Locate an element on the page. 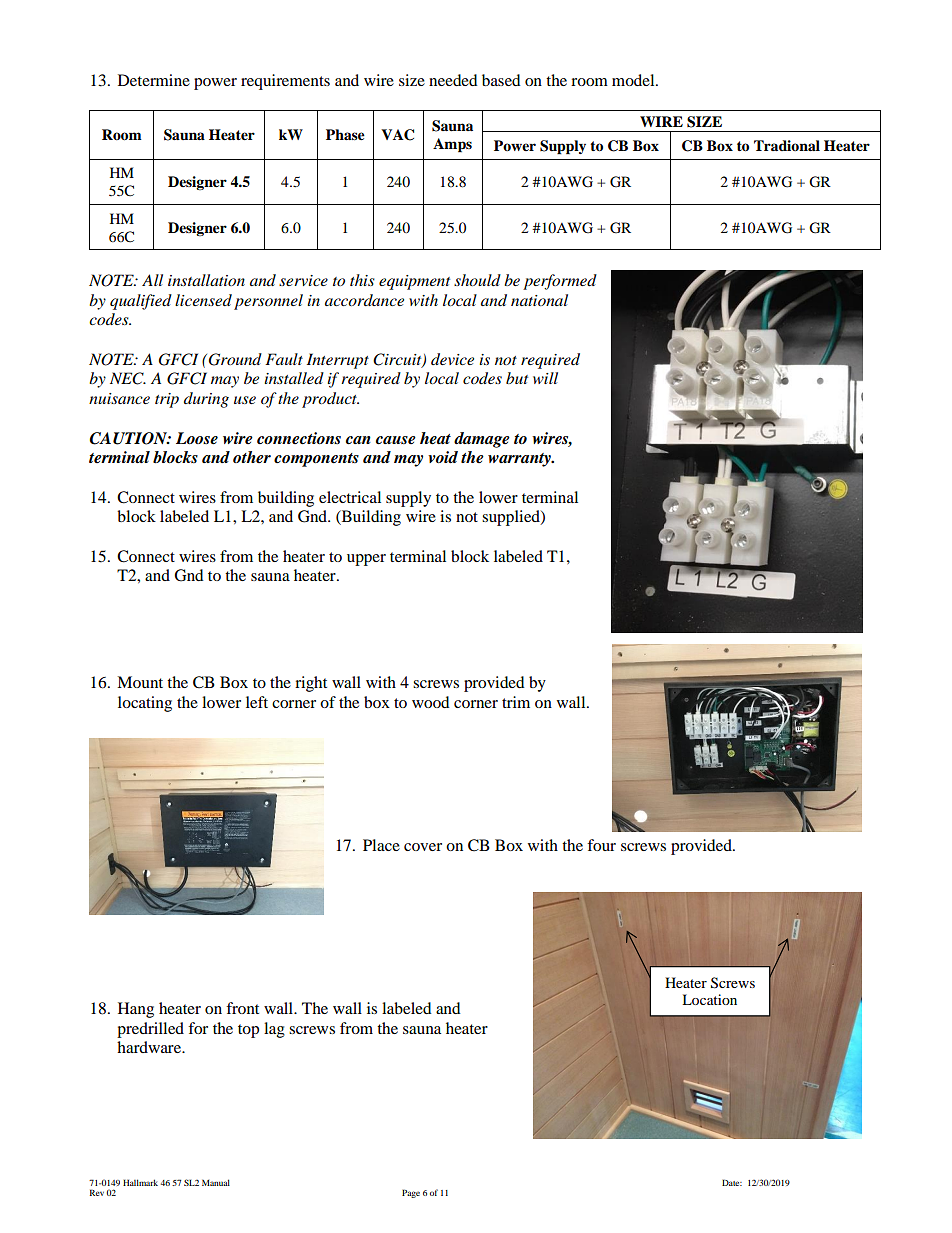 This page has height=1233, width=952. trim is located at coordinates (516, 702).
